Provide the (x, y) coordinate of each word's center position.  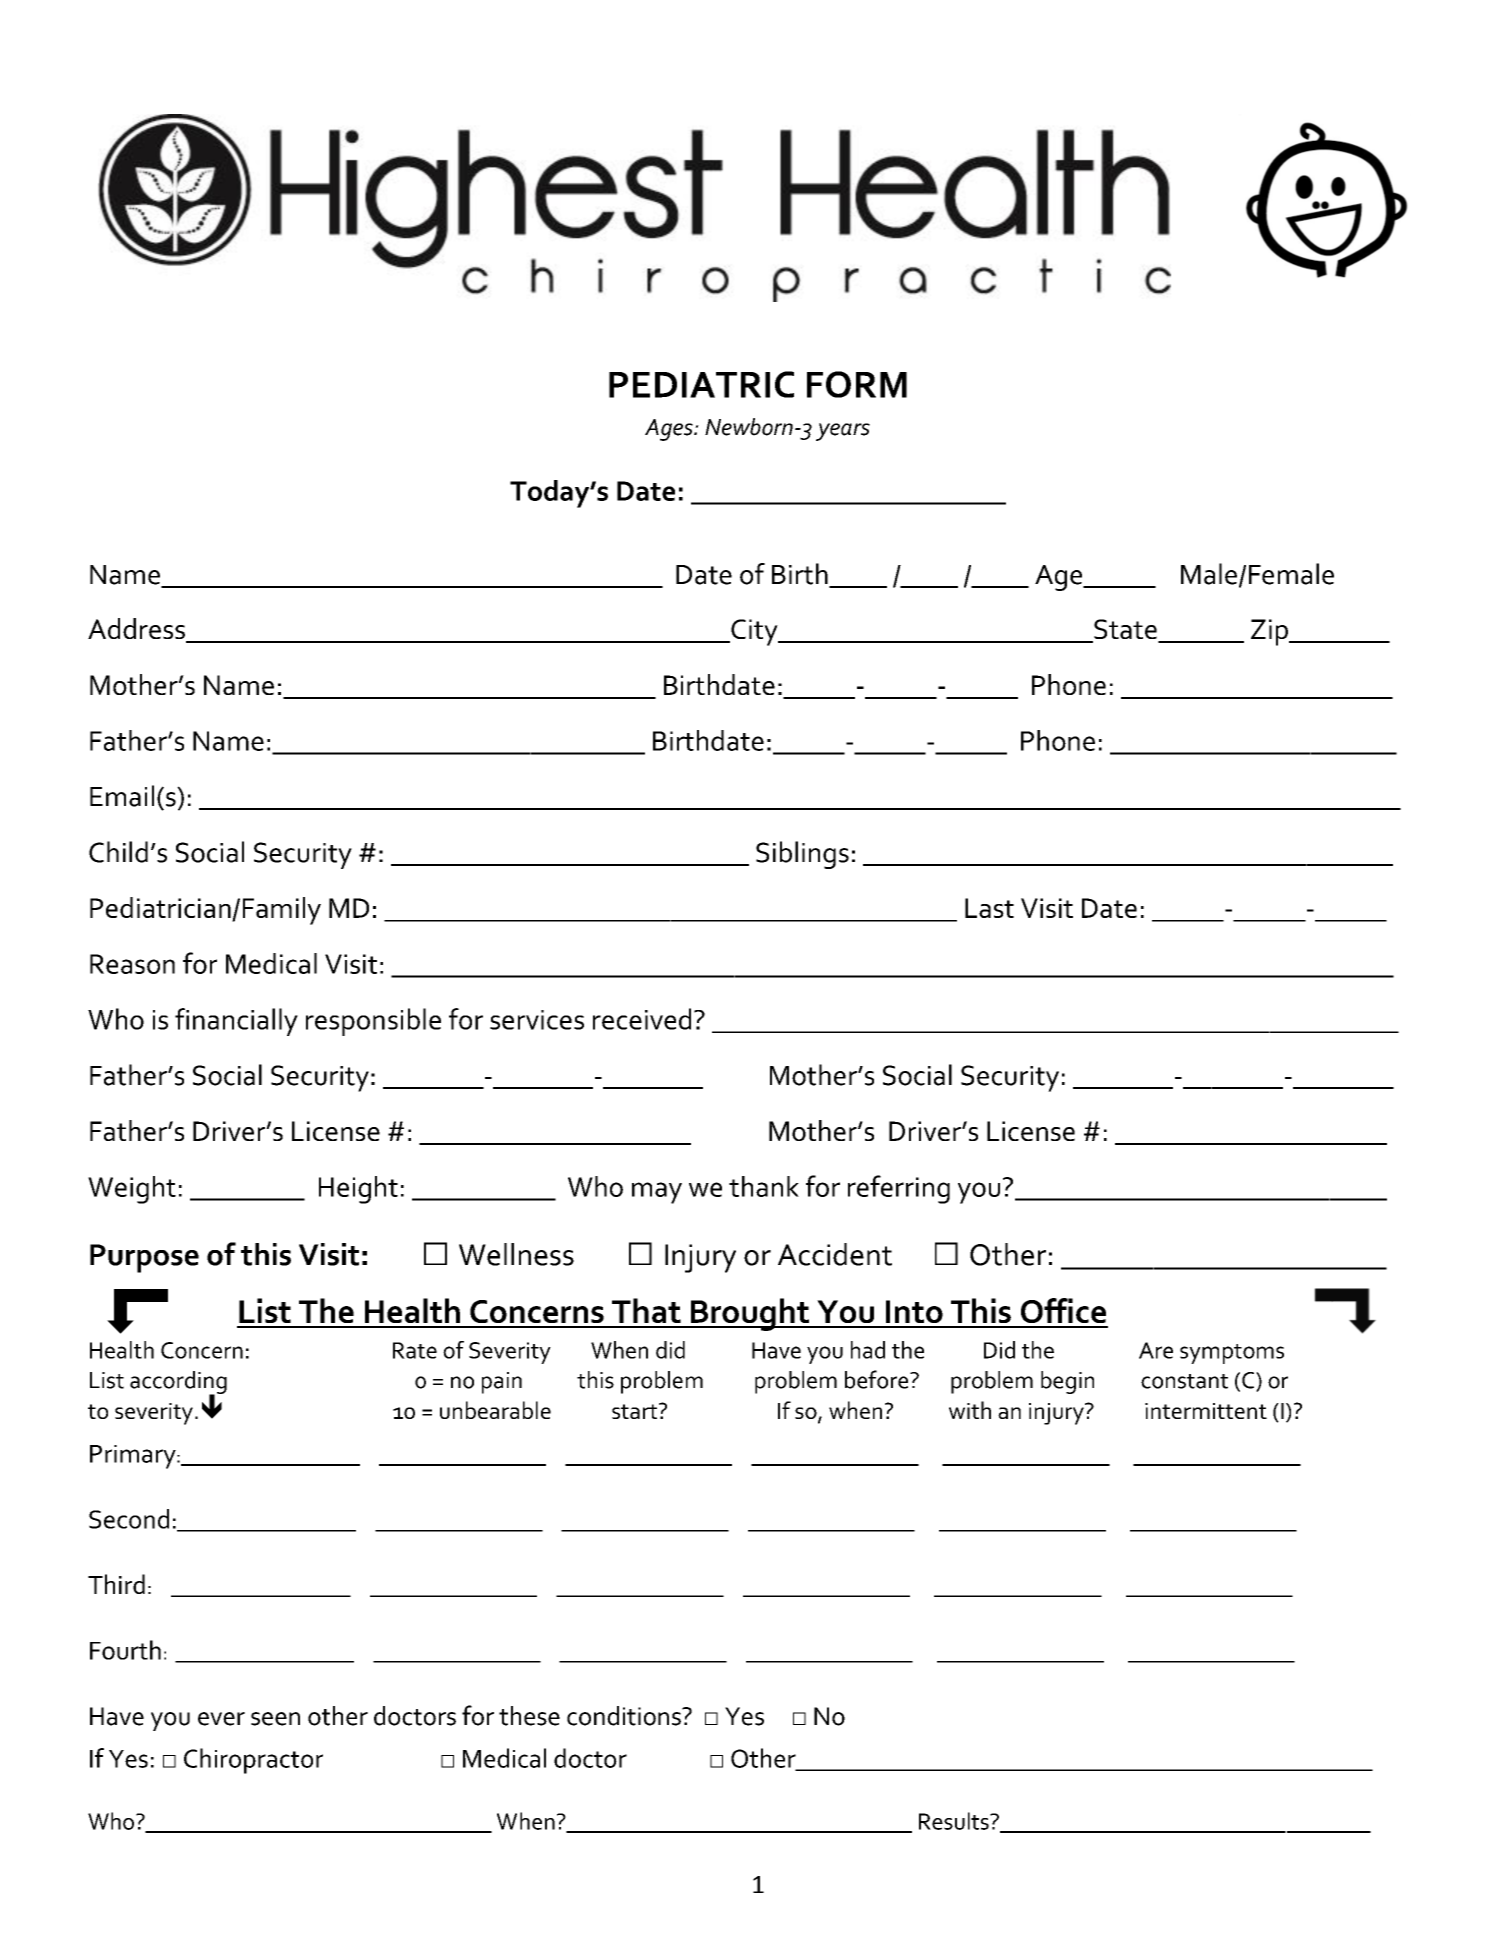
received (642, 1019)
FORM (857, 384)
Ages (670, 430)
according (178, 1383)
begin (1067, 1382)
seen (275, 1719)
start (636, 1411)
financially (236, 1022)
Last (989, 908)
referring (899, 1189)
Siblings (802, 855)
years (843, 432)
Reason (132, 964)
